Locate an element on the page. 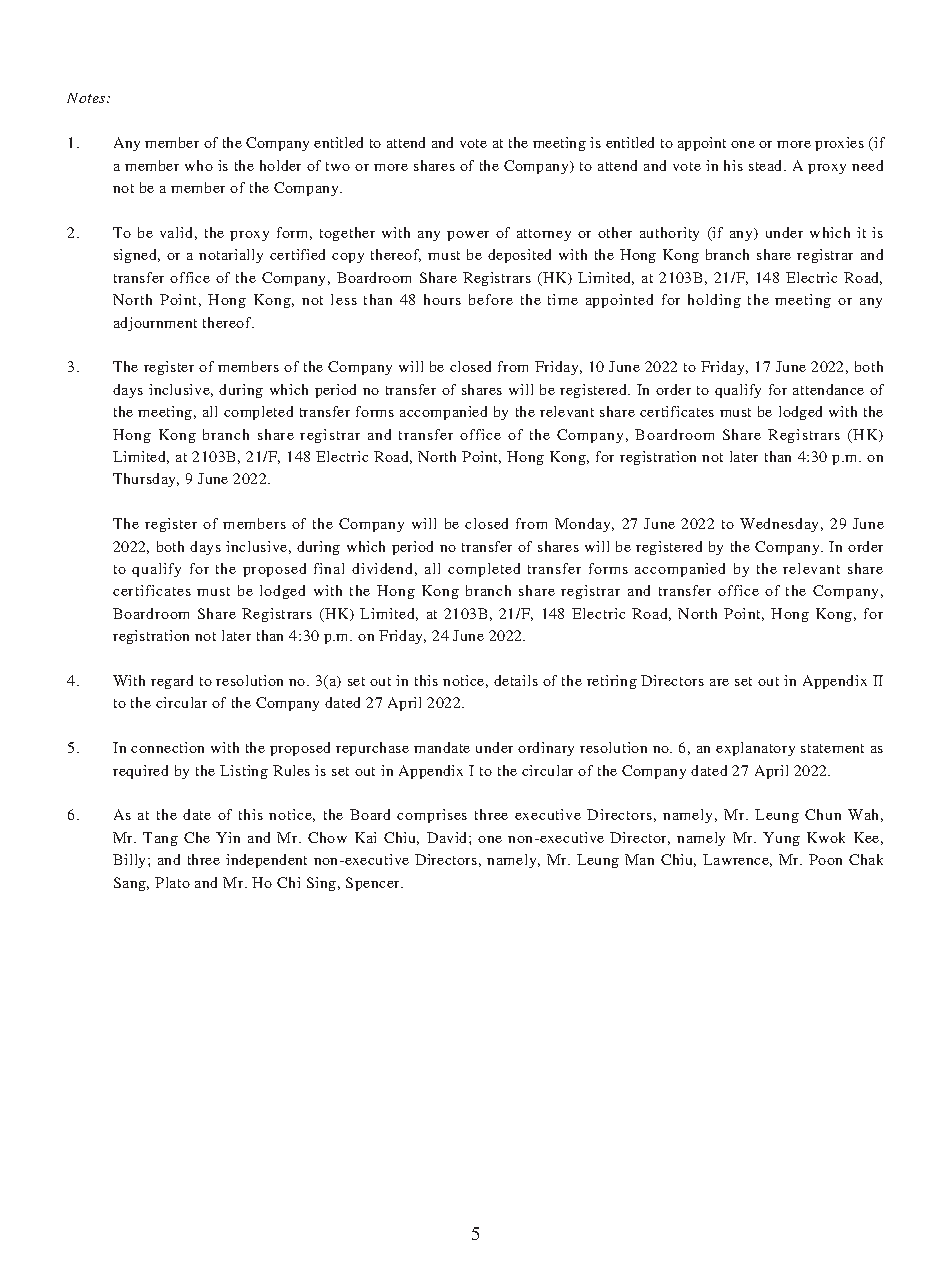 Image resolution: width=952 pixels, height=1270 pixels. before is located at coordinates (491, 299).
